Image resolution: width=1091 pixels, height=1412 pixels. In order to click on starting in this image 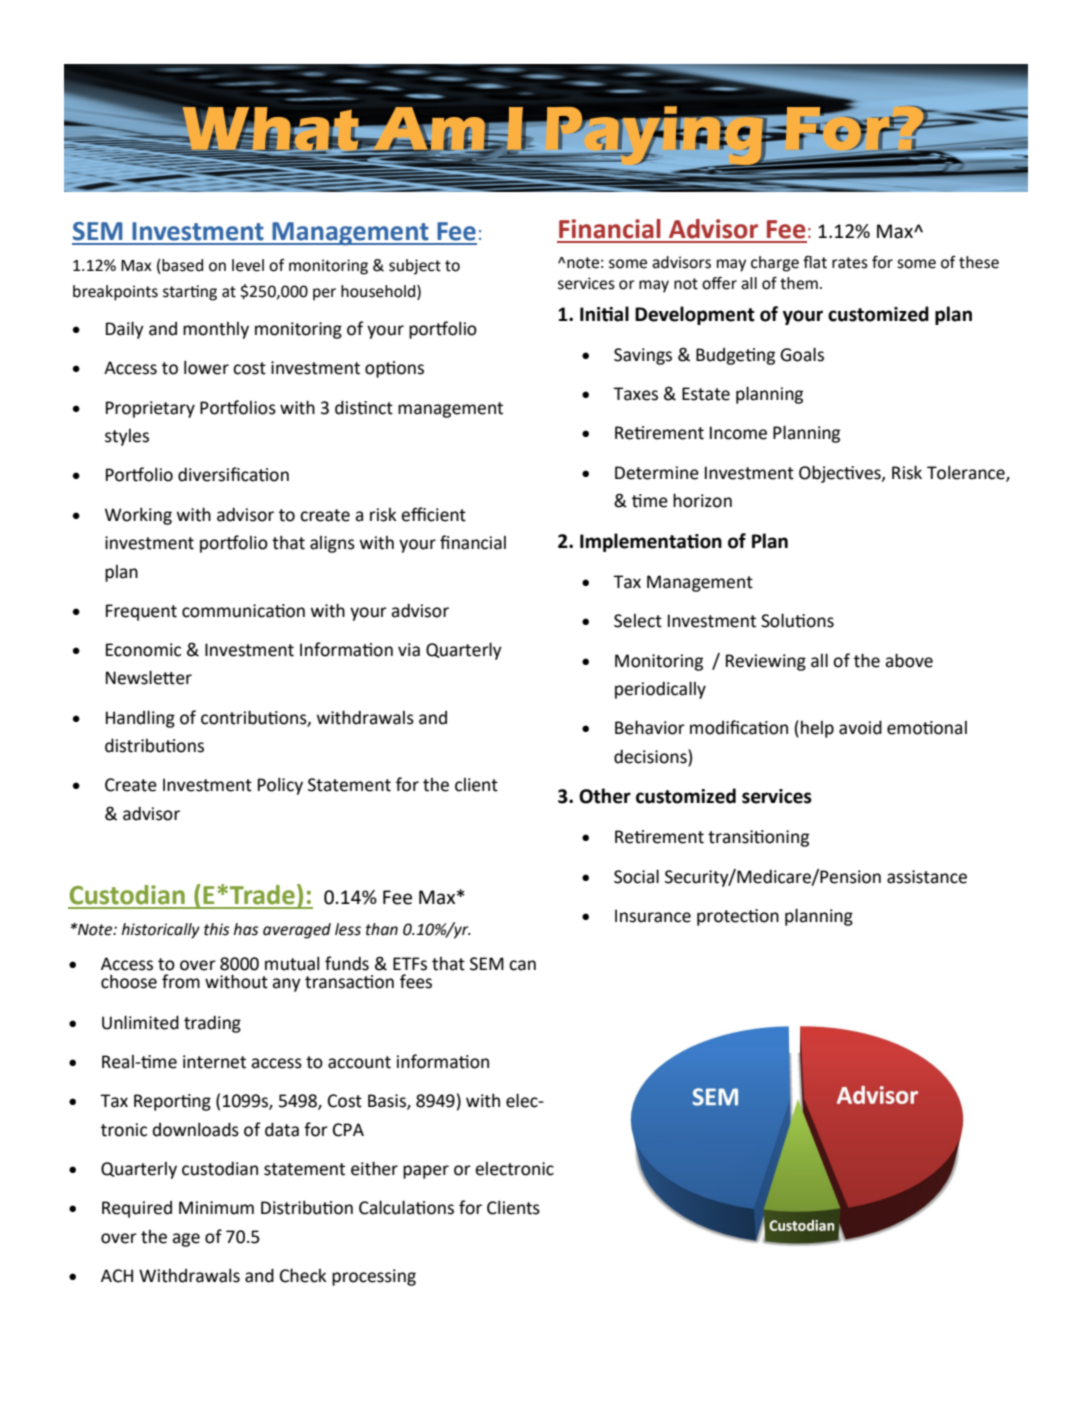, I will do `click(190, 293)`.
